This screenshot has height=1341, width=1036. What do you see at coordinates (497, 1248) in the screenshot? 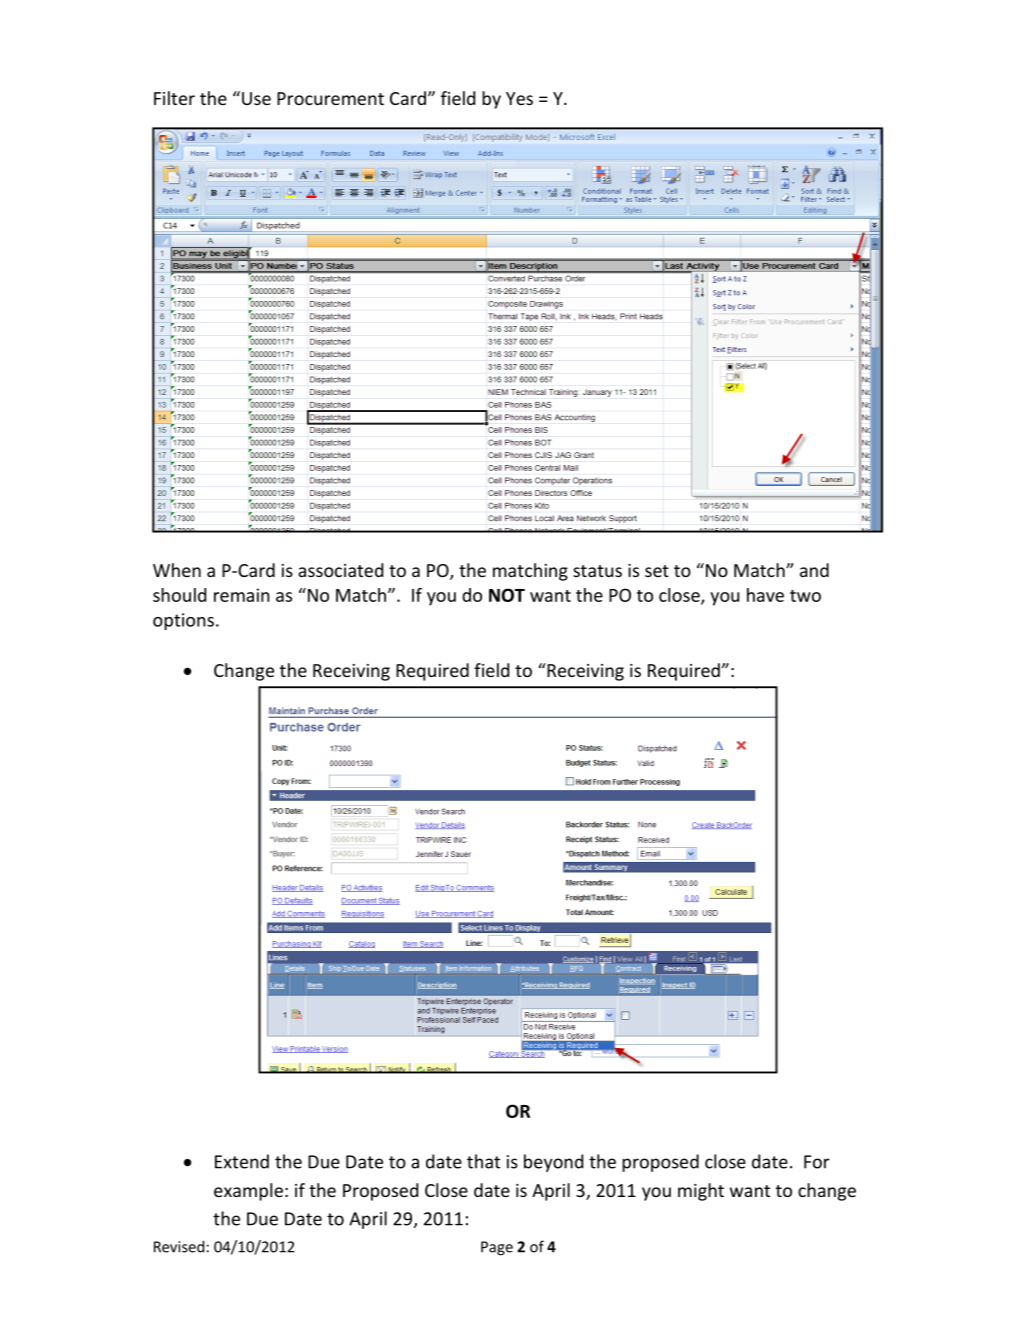
I see `Page` at bounding box center [497, 1248].
